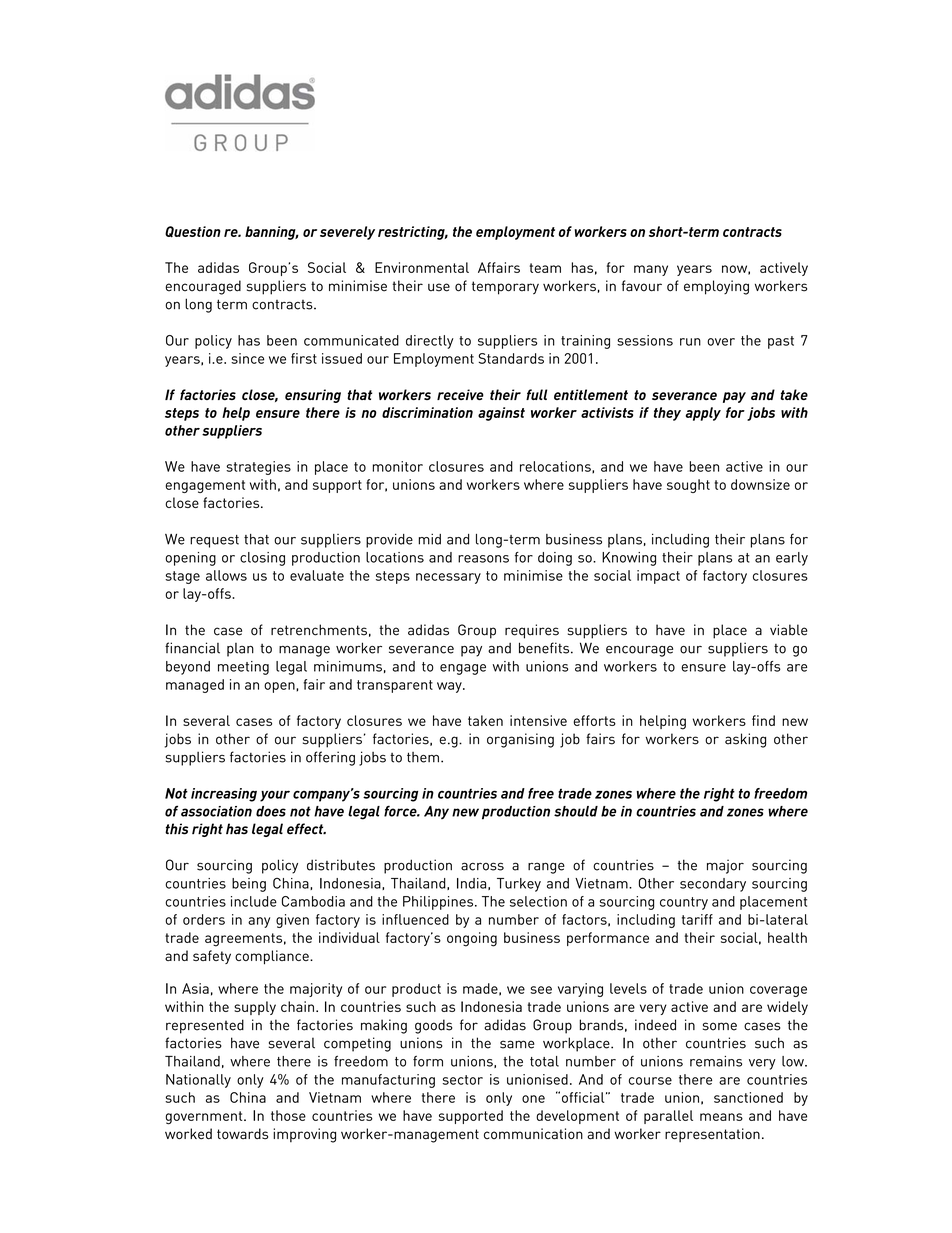 The height and width of the screenshot is (1233, 952). What do you see at coordinates (254, 901) in the screenshot?
I see `include` at bounding box center [254, 901].
